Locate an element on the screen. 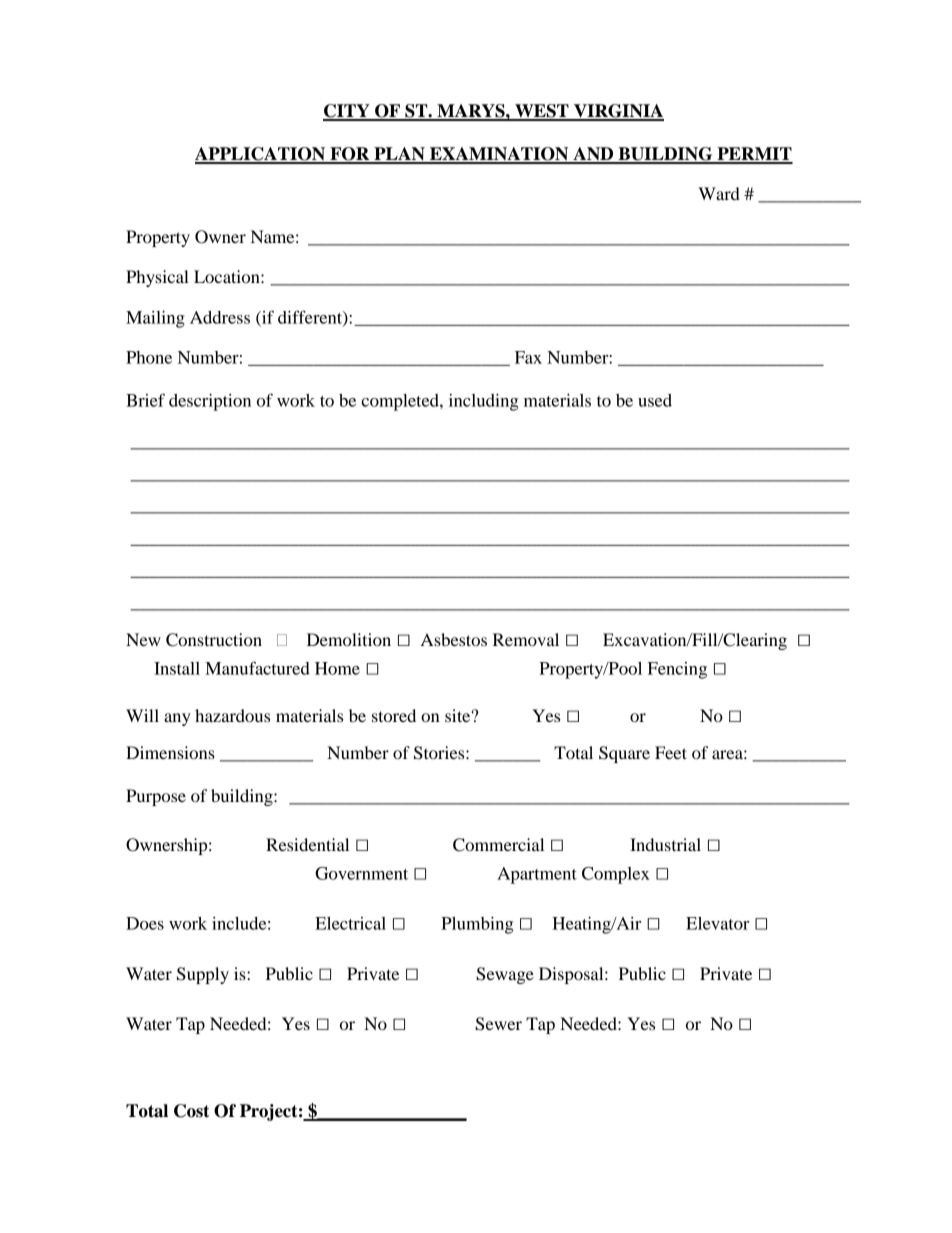 The image size is (952, 1233). Disposal is located at coordinates (572, 975).
